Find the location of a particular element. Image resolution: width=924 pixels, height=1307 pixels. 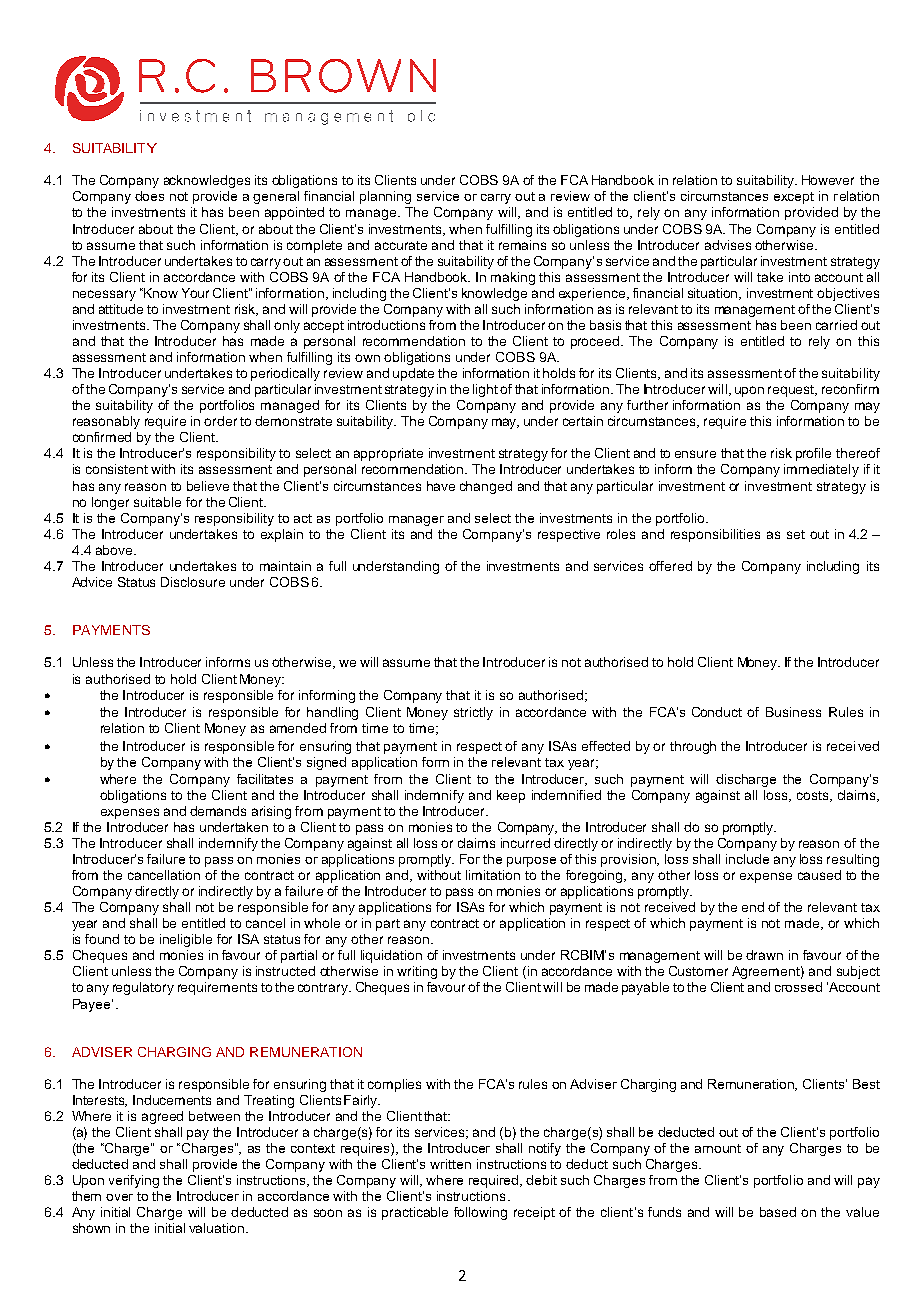

Disclosure is located at coordinates (193, 582).
